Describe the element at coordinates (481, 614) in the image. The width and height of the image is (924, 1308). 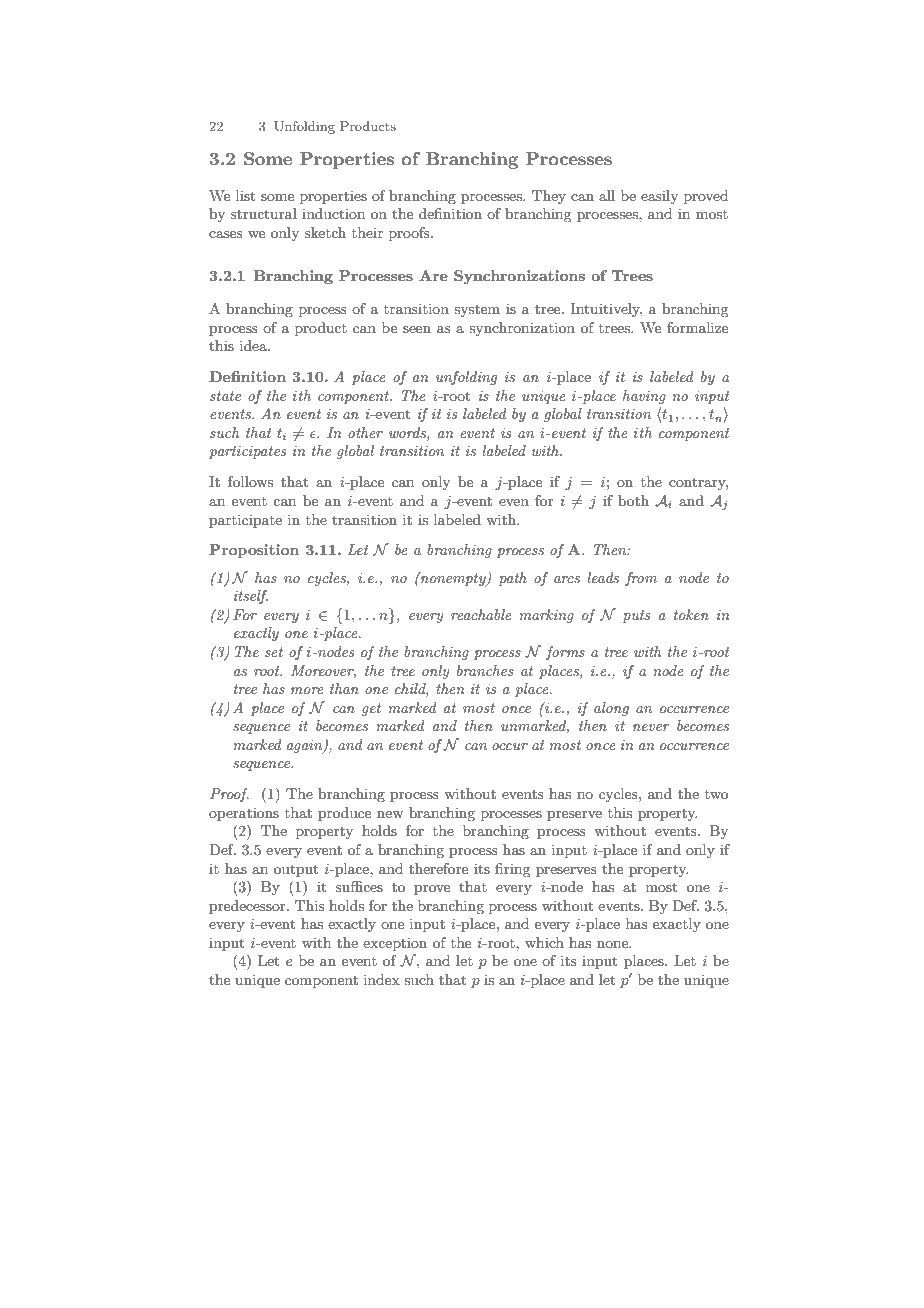
I see `reachable` at that location.
